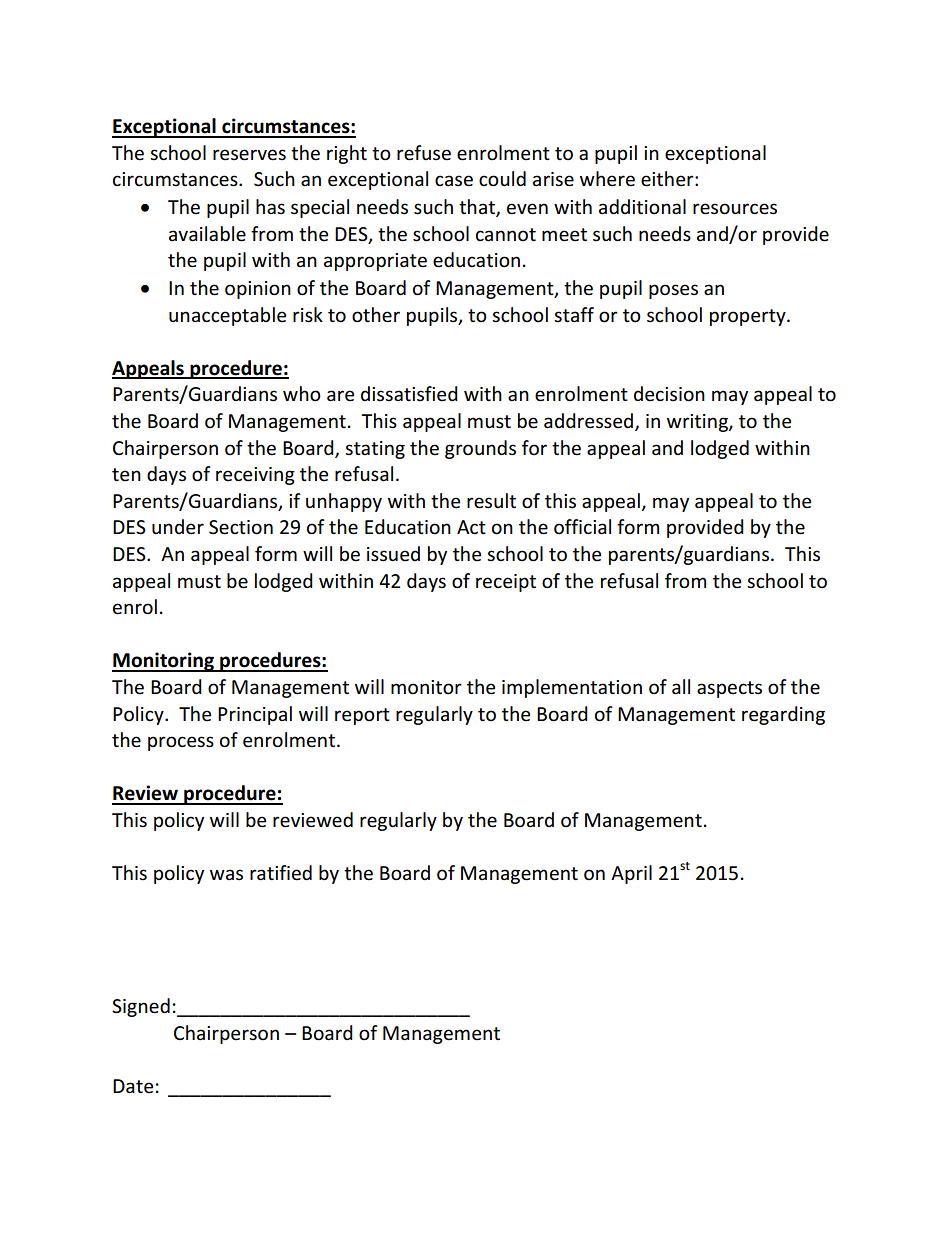 This image has height=1233, width=952. Describe the element at coordinates (668, 179) in the image. I see `either` at that location.
